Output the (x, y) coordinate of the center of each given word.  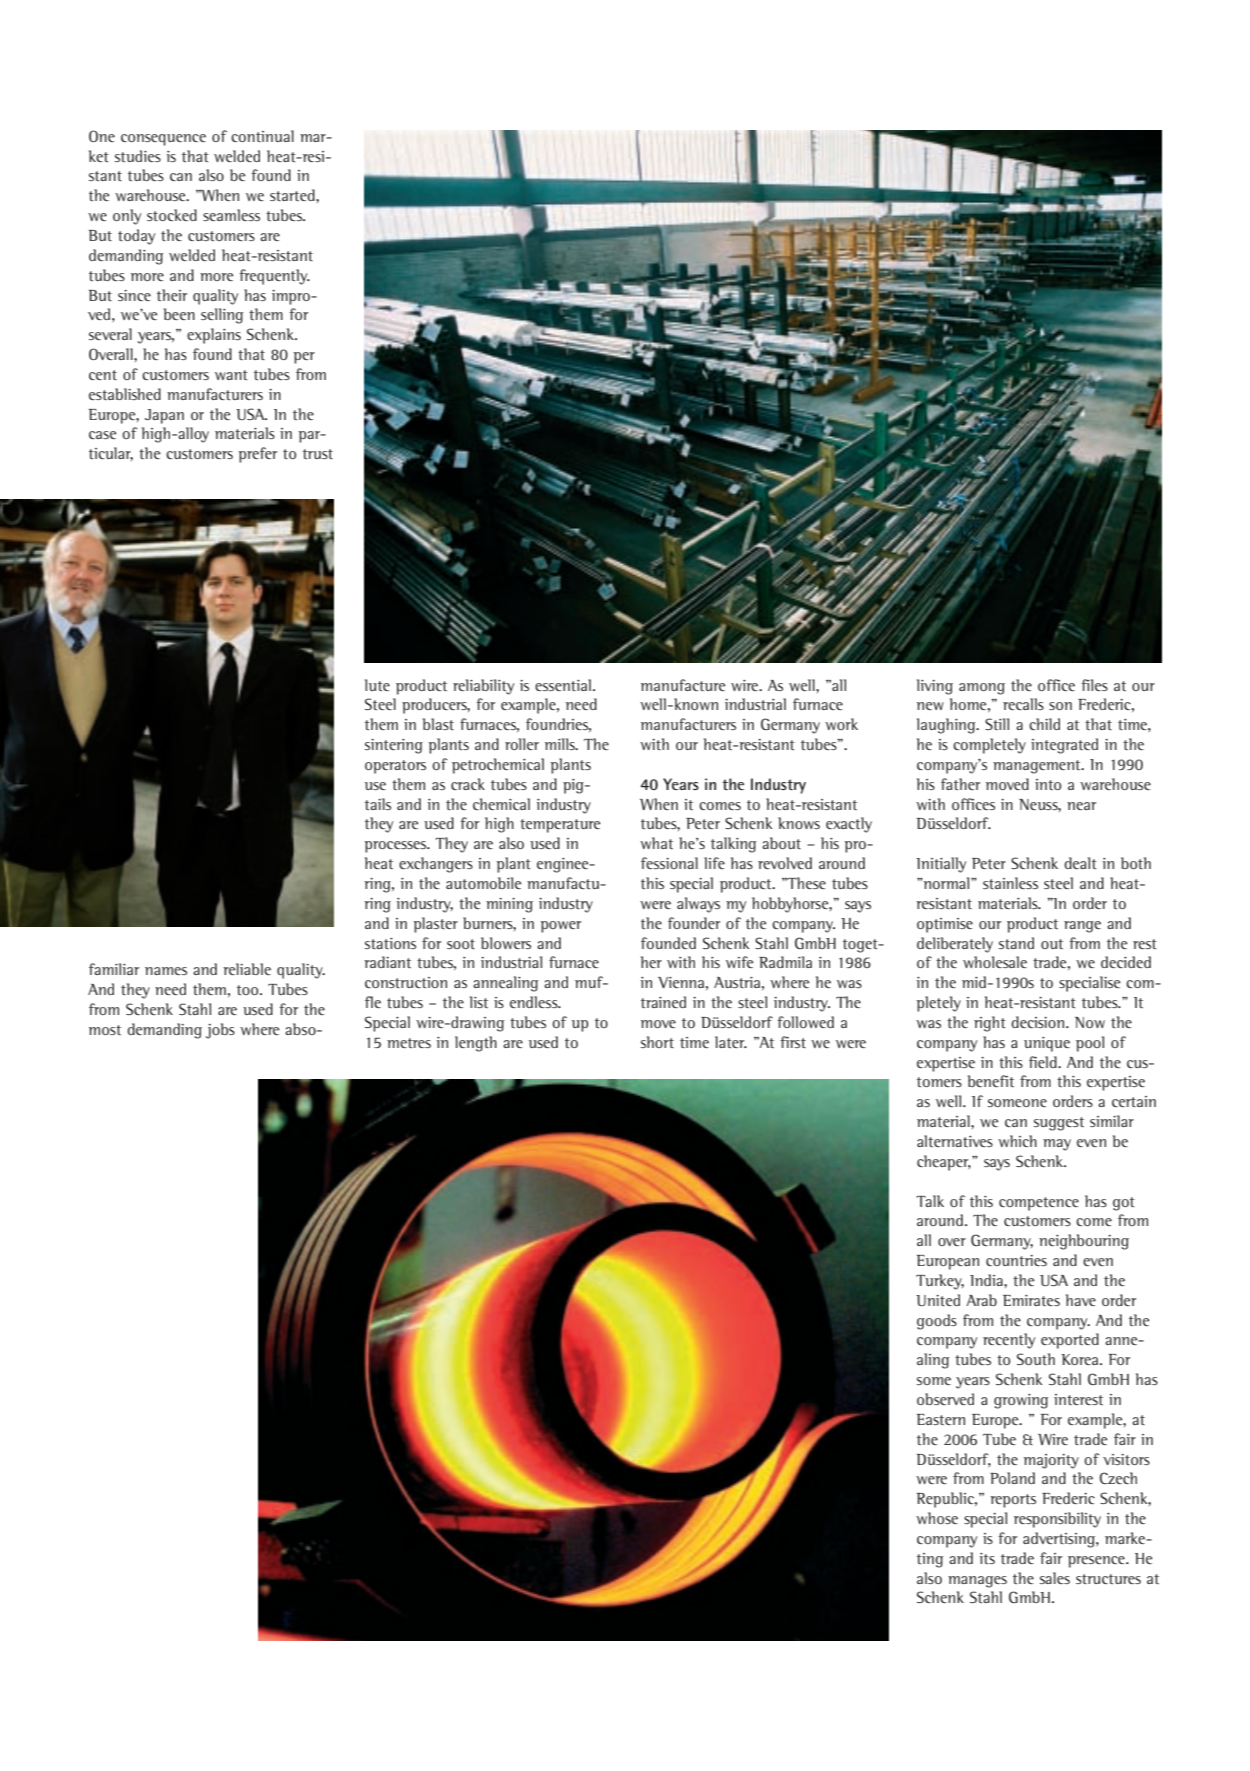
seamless (231, 215)
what (656, 843)
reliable (247, 969)
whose (937, 1518)
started (293, 195)
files (1094, 685)
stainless (1010, 883)
